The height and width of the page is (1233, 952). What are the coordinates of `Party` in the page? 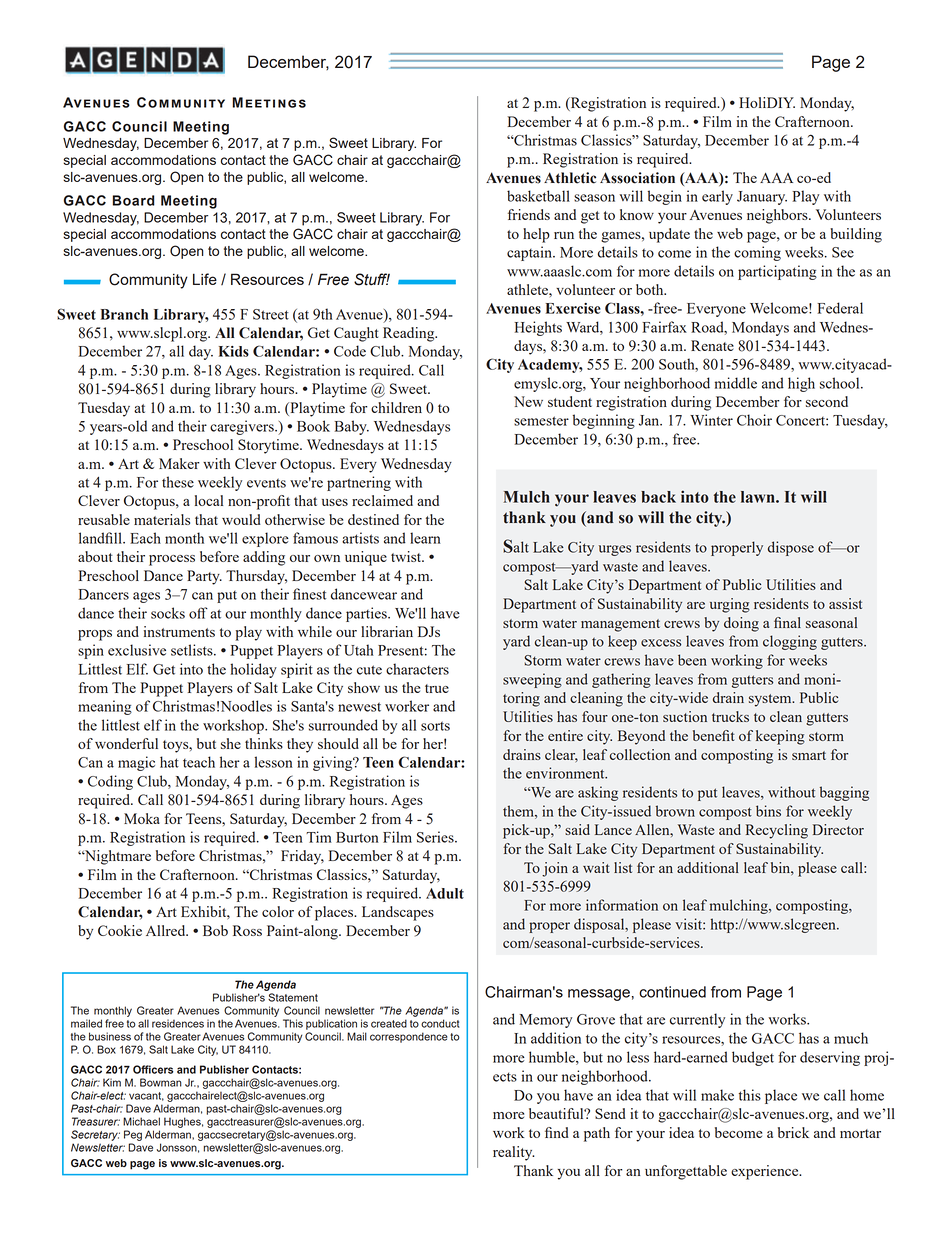 It's located at (204, 577).
